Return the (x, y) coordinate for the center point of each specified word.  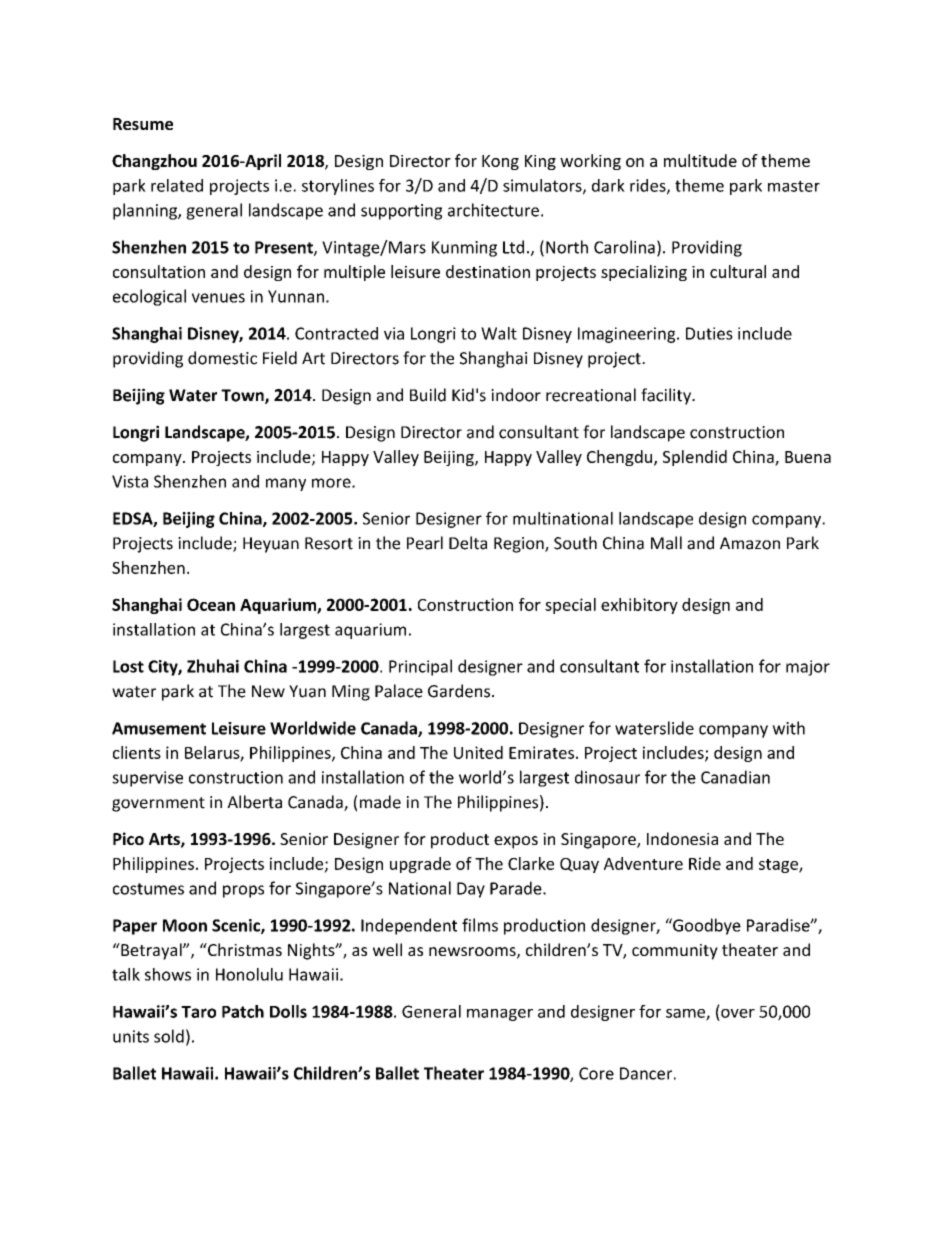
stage (779, 866)
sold (169, 1036)
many (286, 484)
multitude (700, 160)
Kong (500, 162)
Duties (709, 333)
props (243, 891)
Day (471, 890)
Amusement (159, 728)
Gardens (459, 691)
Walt (499, 333)
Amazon (750, 543)
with (788, 728)
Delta (468, 543)
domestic (222, 358)
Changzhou (154, 162)
